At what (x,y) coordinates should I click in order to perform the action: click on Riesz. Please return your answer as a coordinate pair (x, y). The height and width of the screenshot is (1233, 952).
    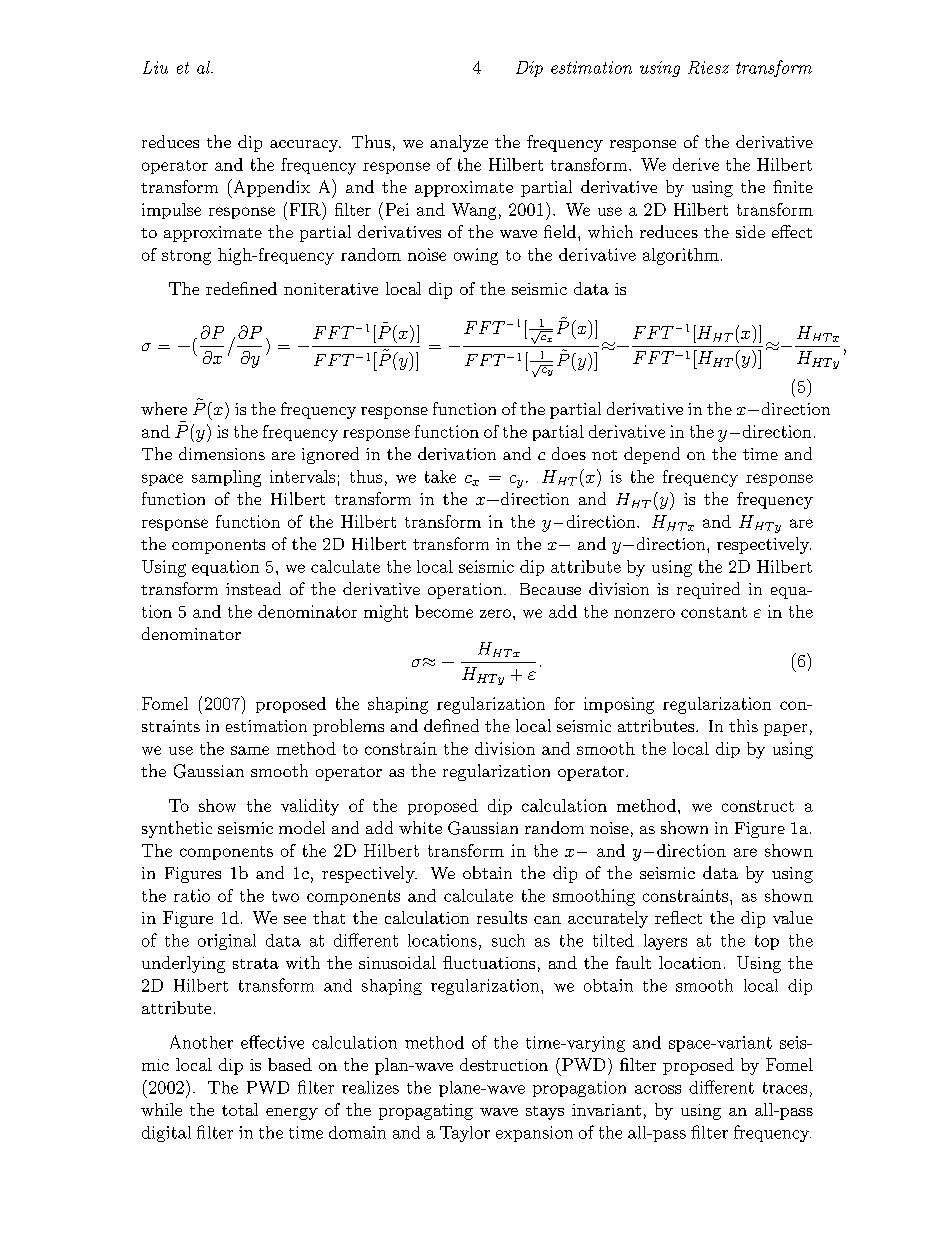
    Looking at the image, I should click on (708, 67).
